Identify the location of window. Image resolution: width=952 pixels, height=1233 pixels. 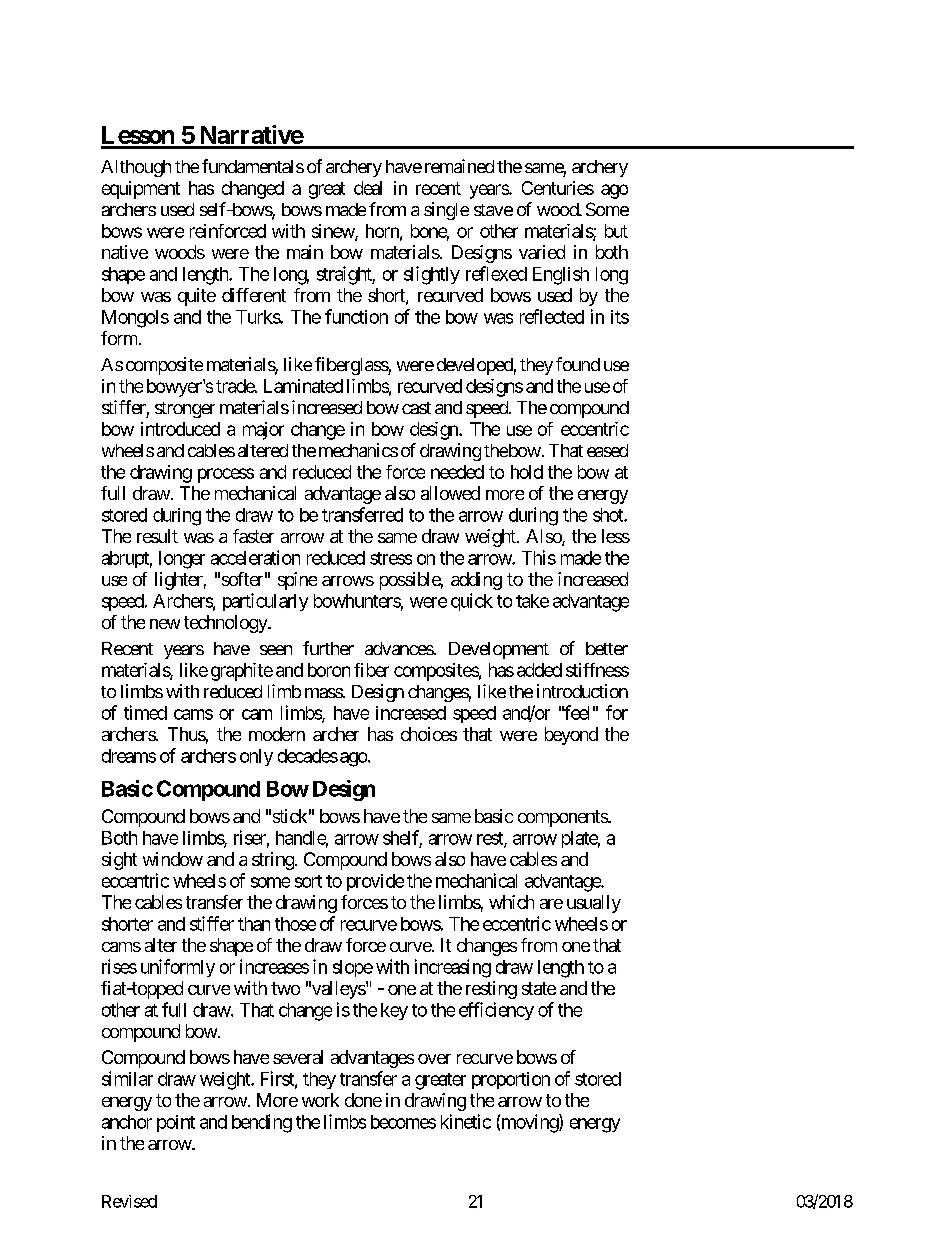
(173, 859).
